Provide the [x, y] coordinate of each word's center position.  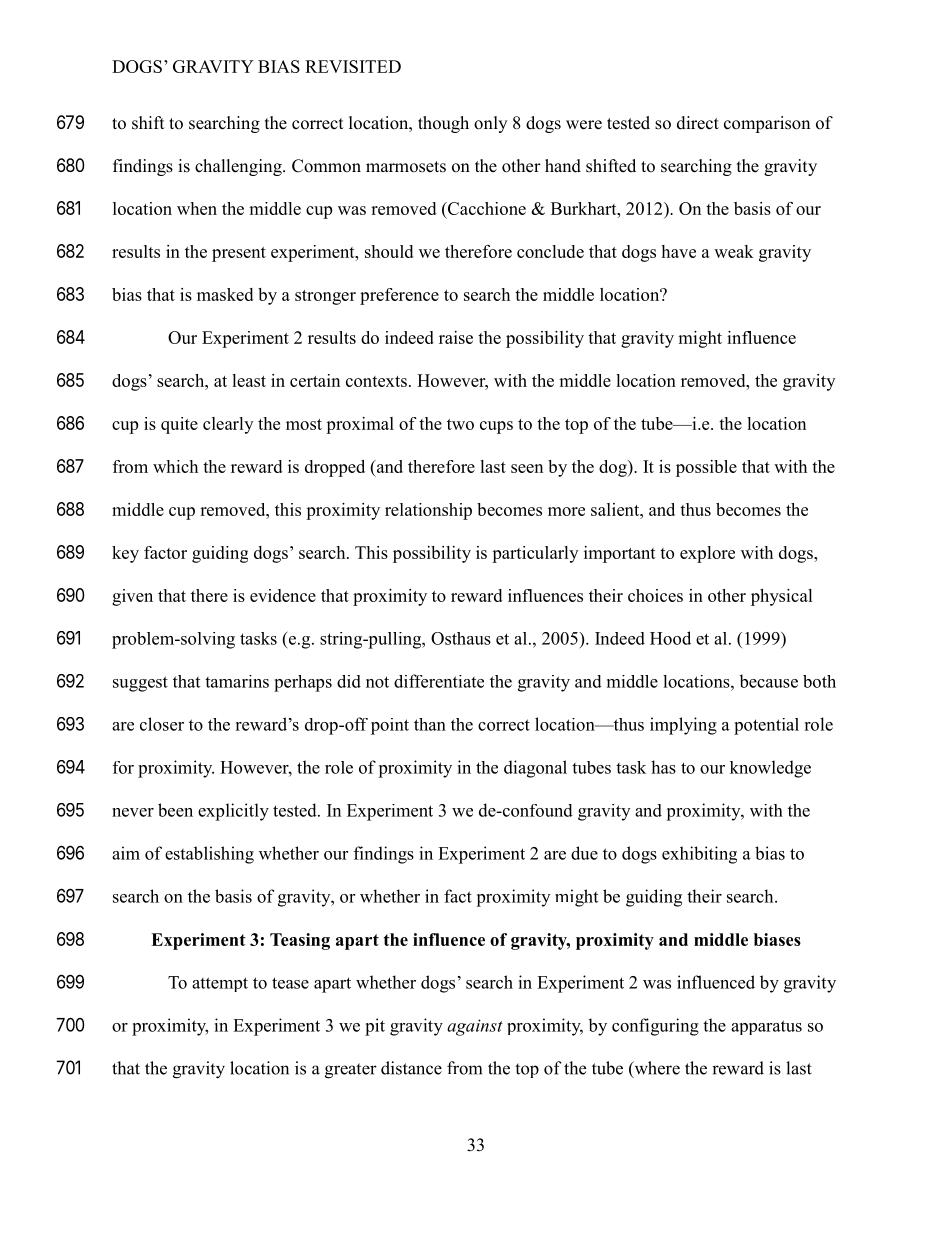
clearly [228, 425]
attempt [220, 984]
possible [706, 468]
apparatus [766, 1027]
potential [766, 726]
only [490, 124]
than [430, 724]
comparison [767, 124]
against [475, 1027]
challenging [239, 167]
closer [162, 724]
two [460, 424]
